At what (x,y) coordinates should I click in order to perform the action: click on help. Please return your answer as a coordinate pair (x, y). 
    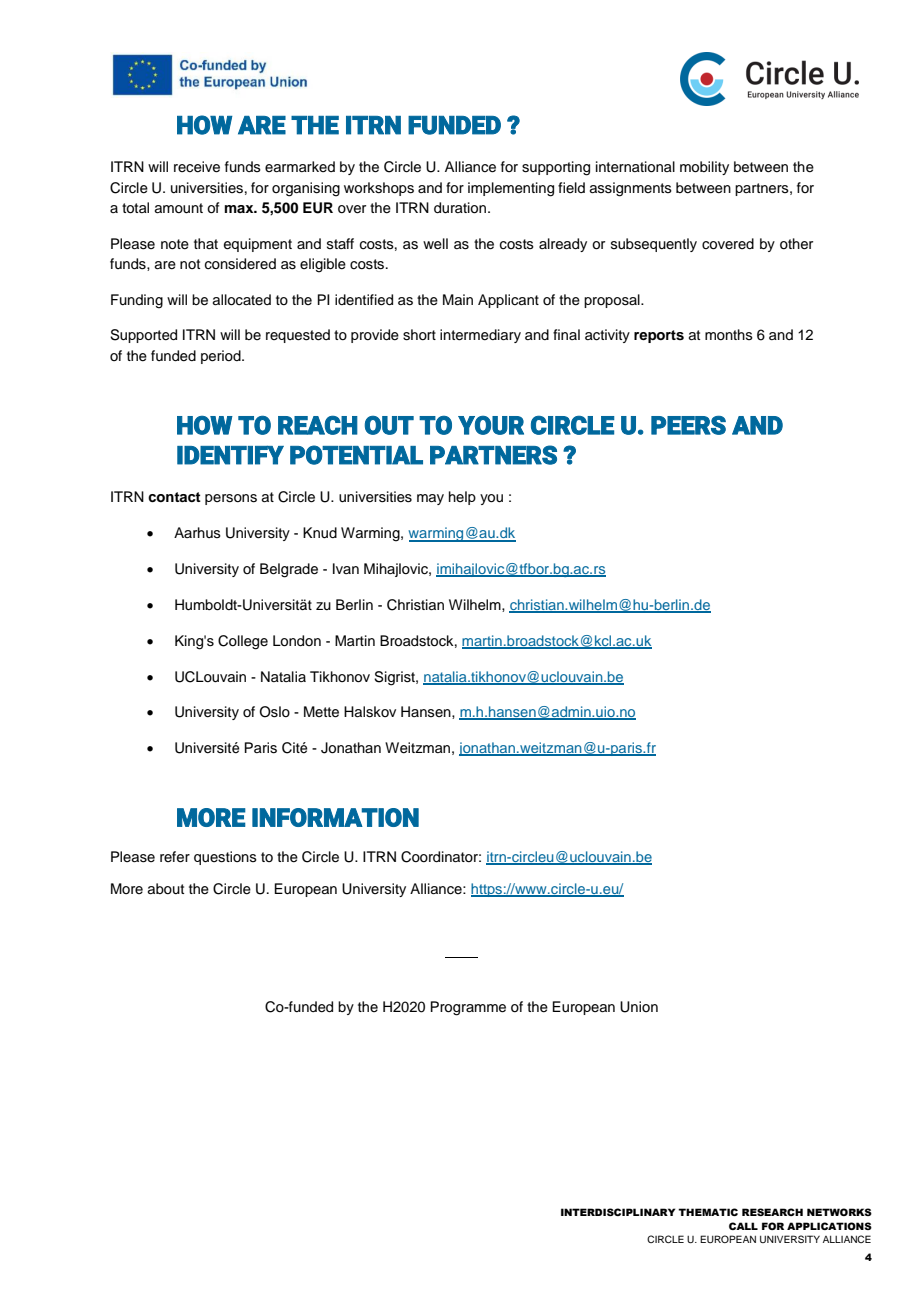
    Looking at the image, I should click on (462, 498).
